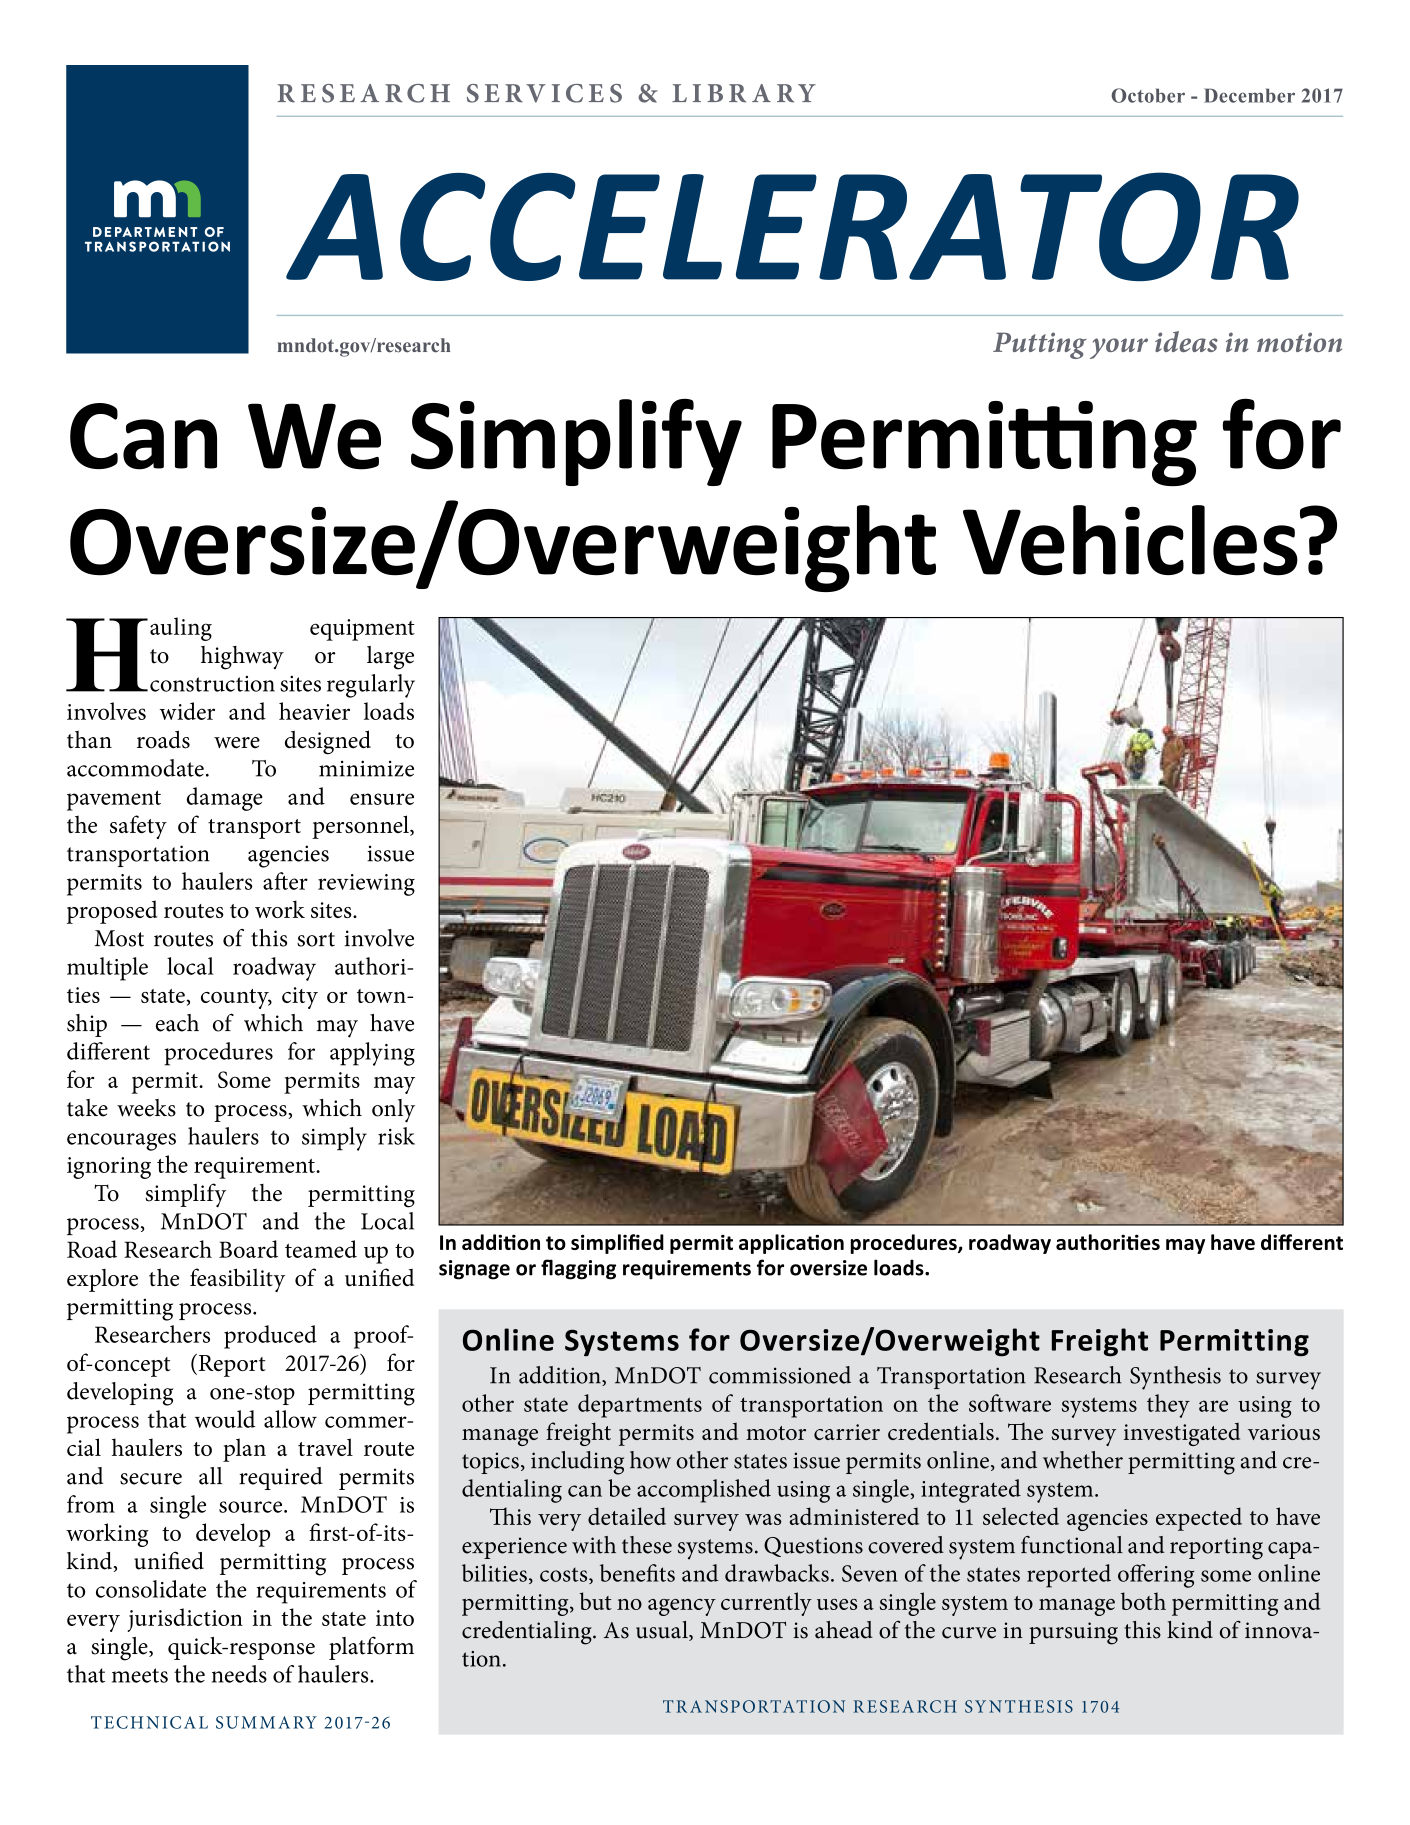 This document has height=1825, width=1410. Describe the element at coordinates (663, 1631) in the document. I see `usual` at that location.
